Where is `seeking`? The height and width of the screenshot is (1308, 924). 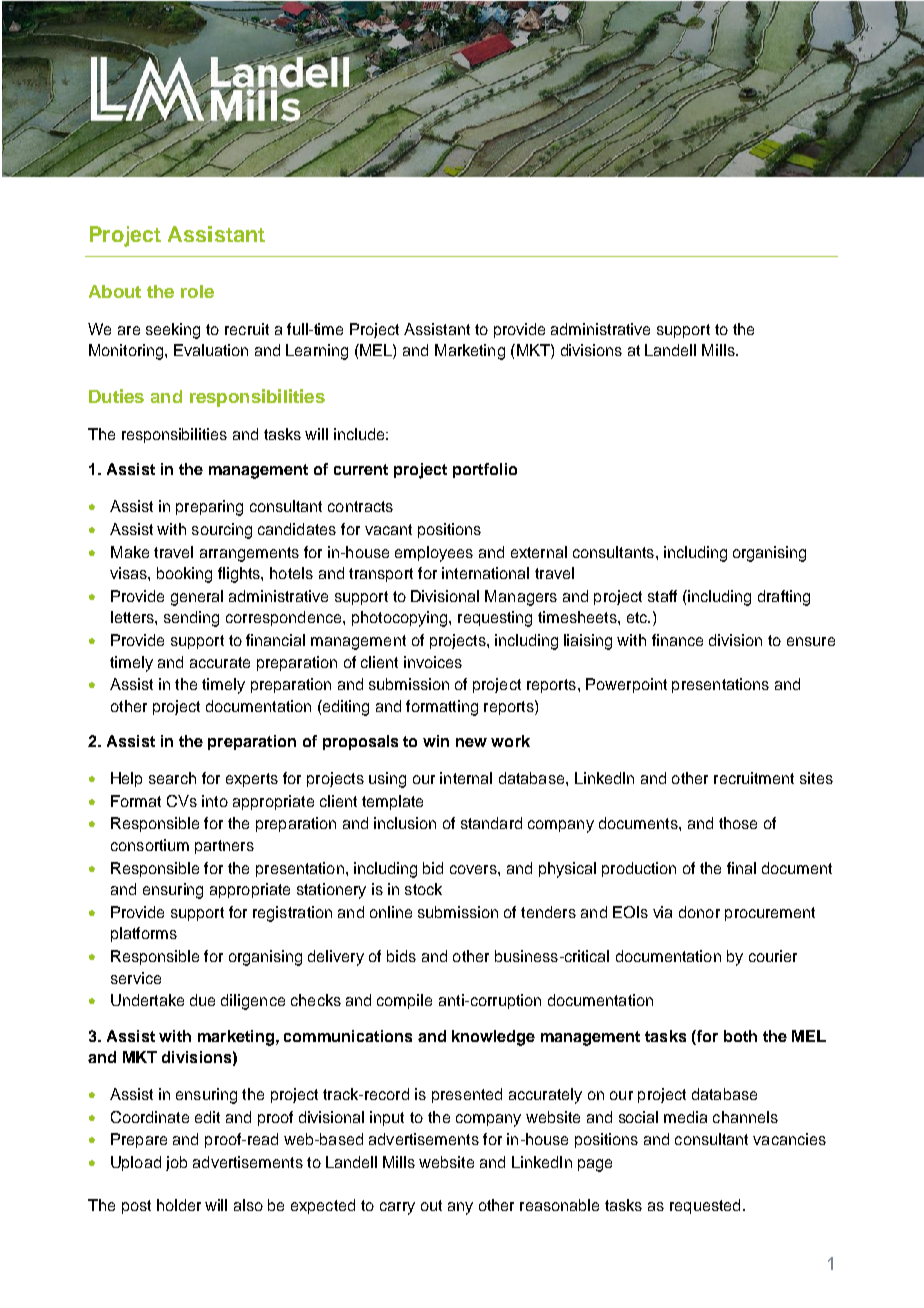
seeking is located at coordinates (173, 331).
